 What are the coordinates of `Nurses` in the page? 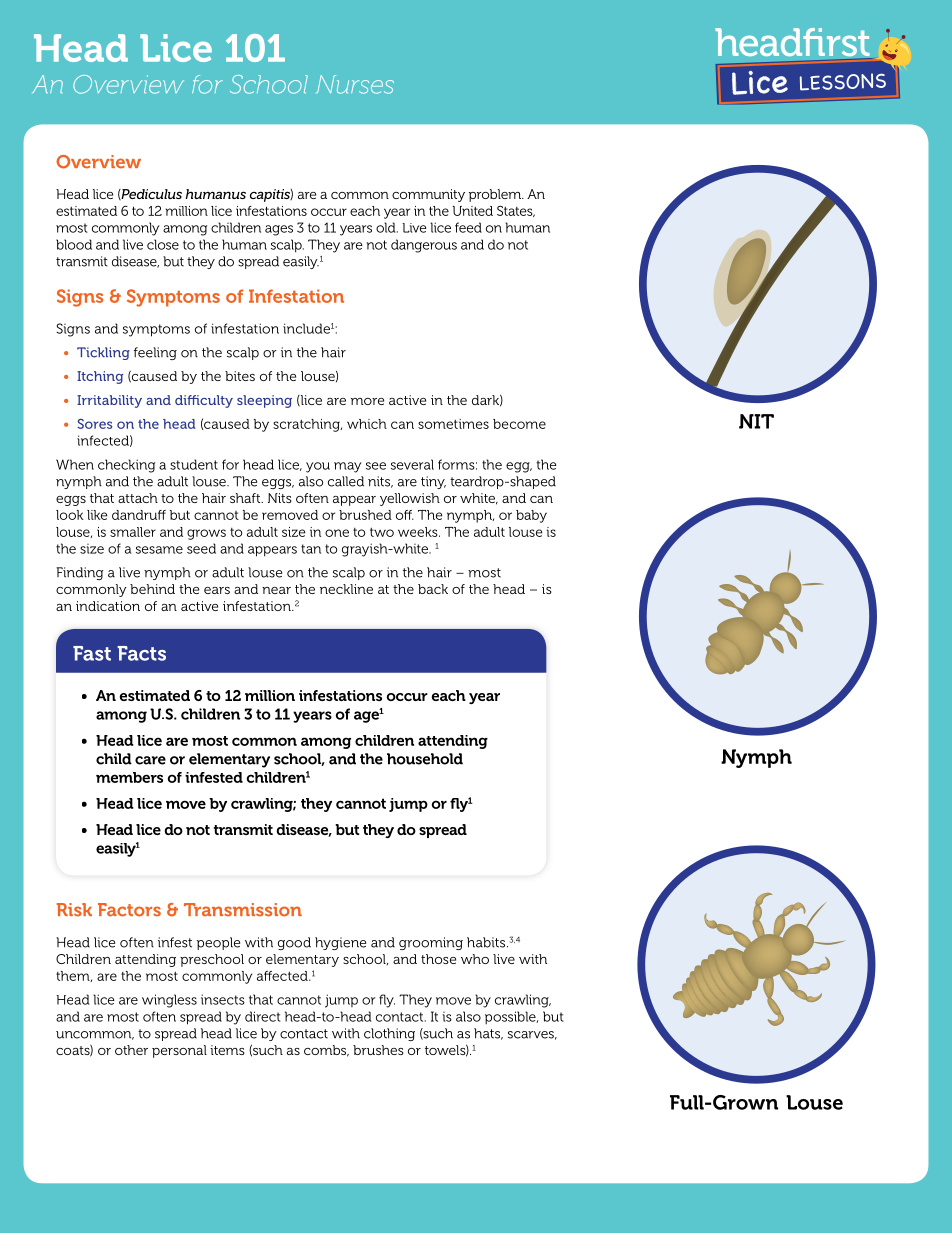 It's located at (355, 84).
